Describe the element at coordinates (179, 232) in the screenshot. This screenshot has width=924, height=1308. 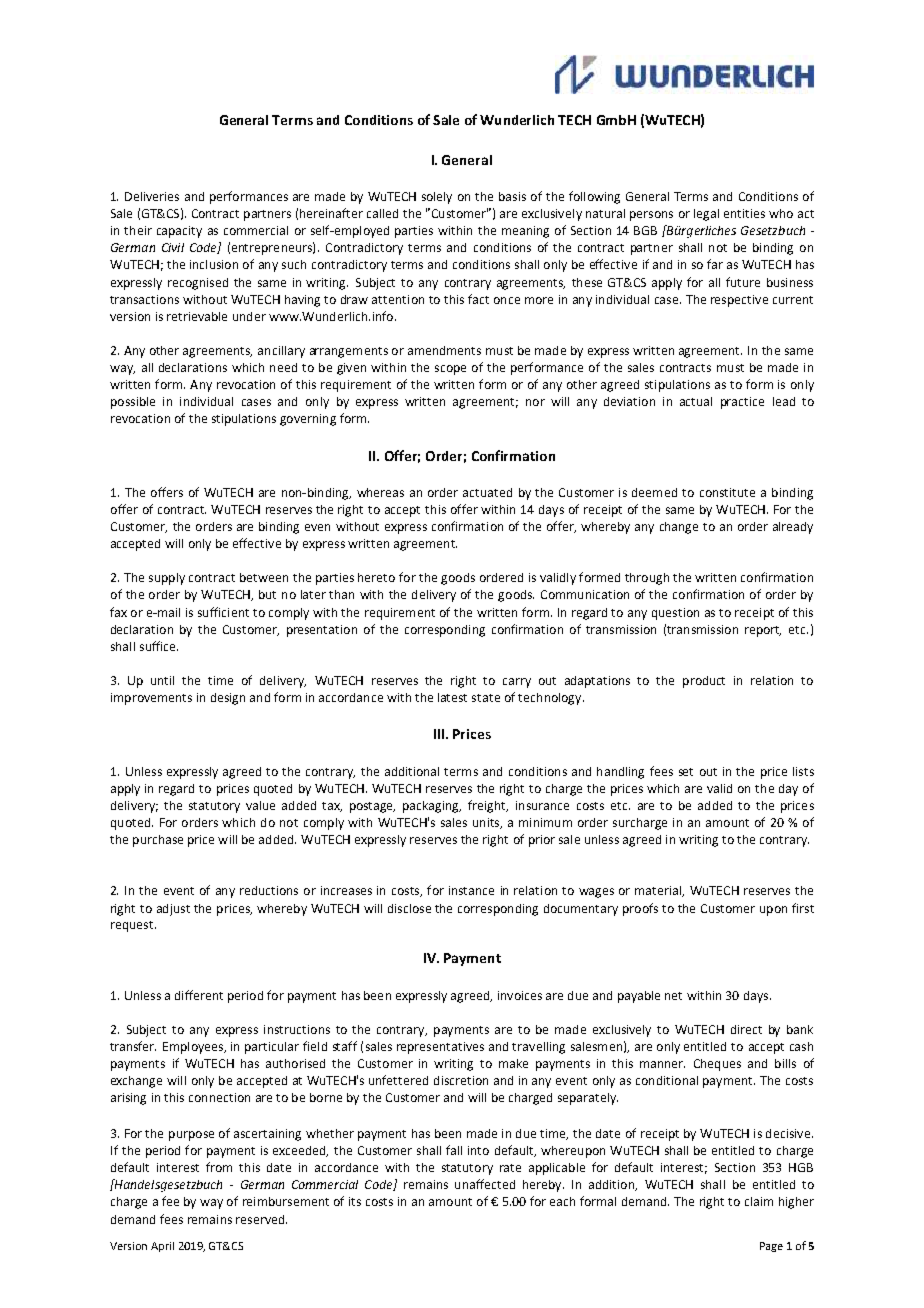
I see `capacity` at that location.
